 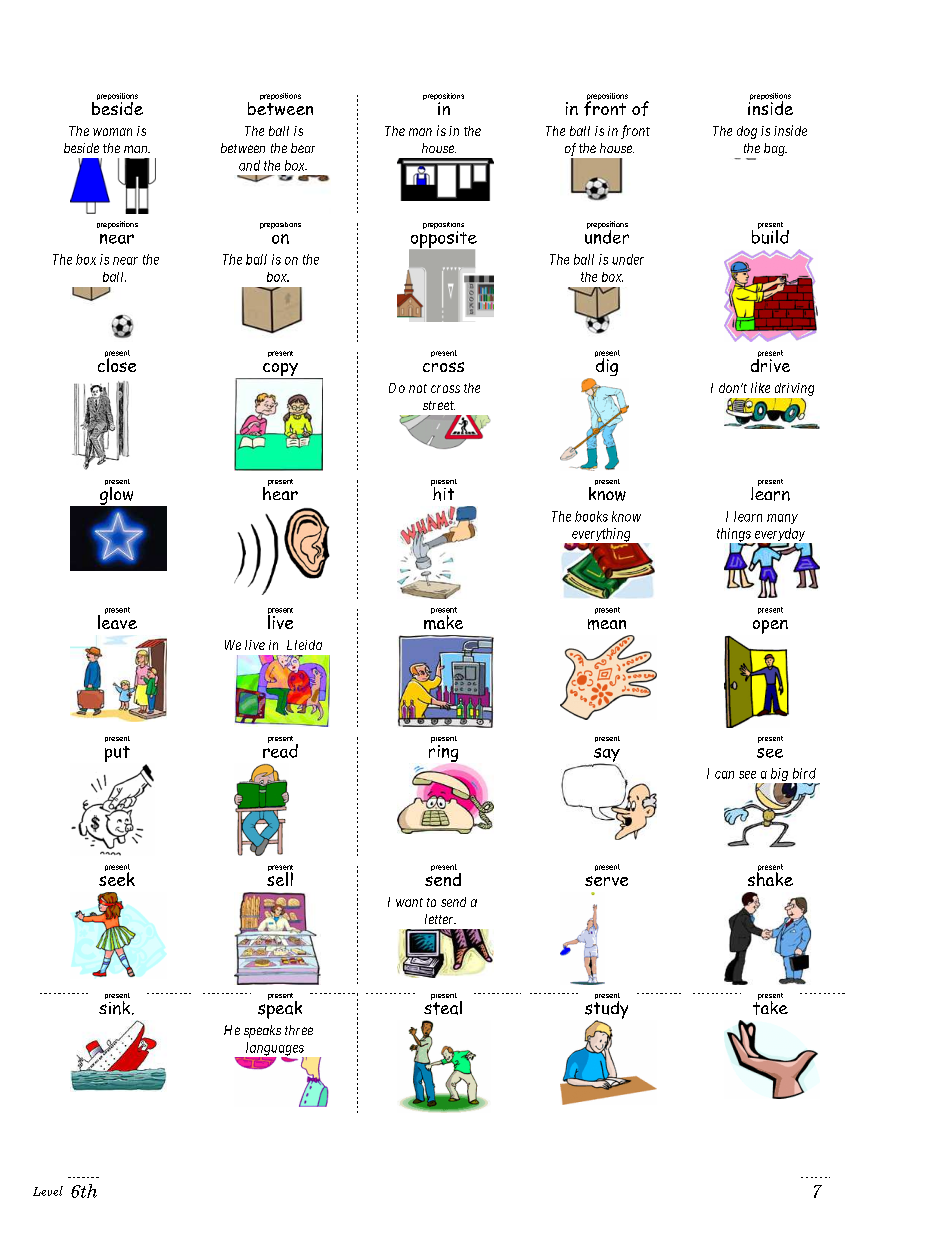 I want to click on leave, so click(x=117, y=621).
